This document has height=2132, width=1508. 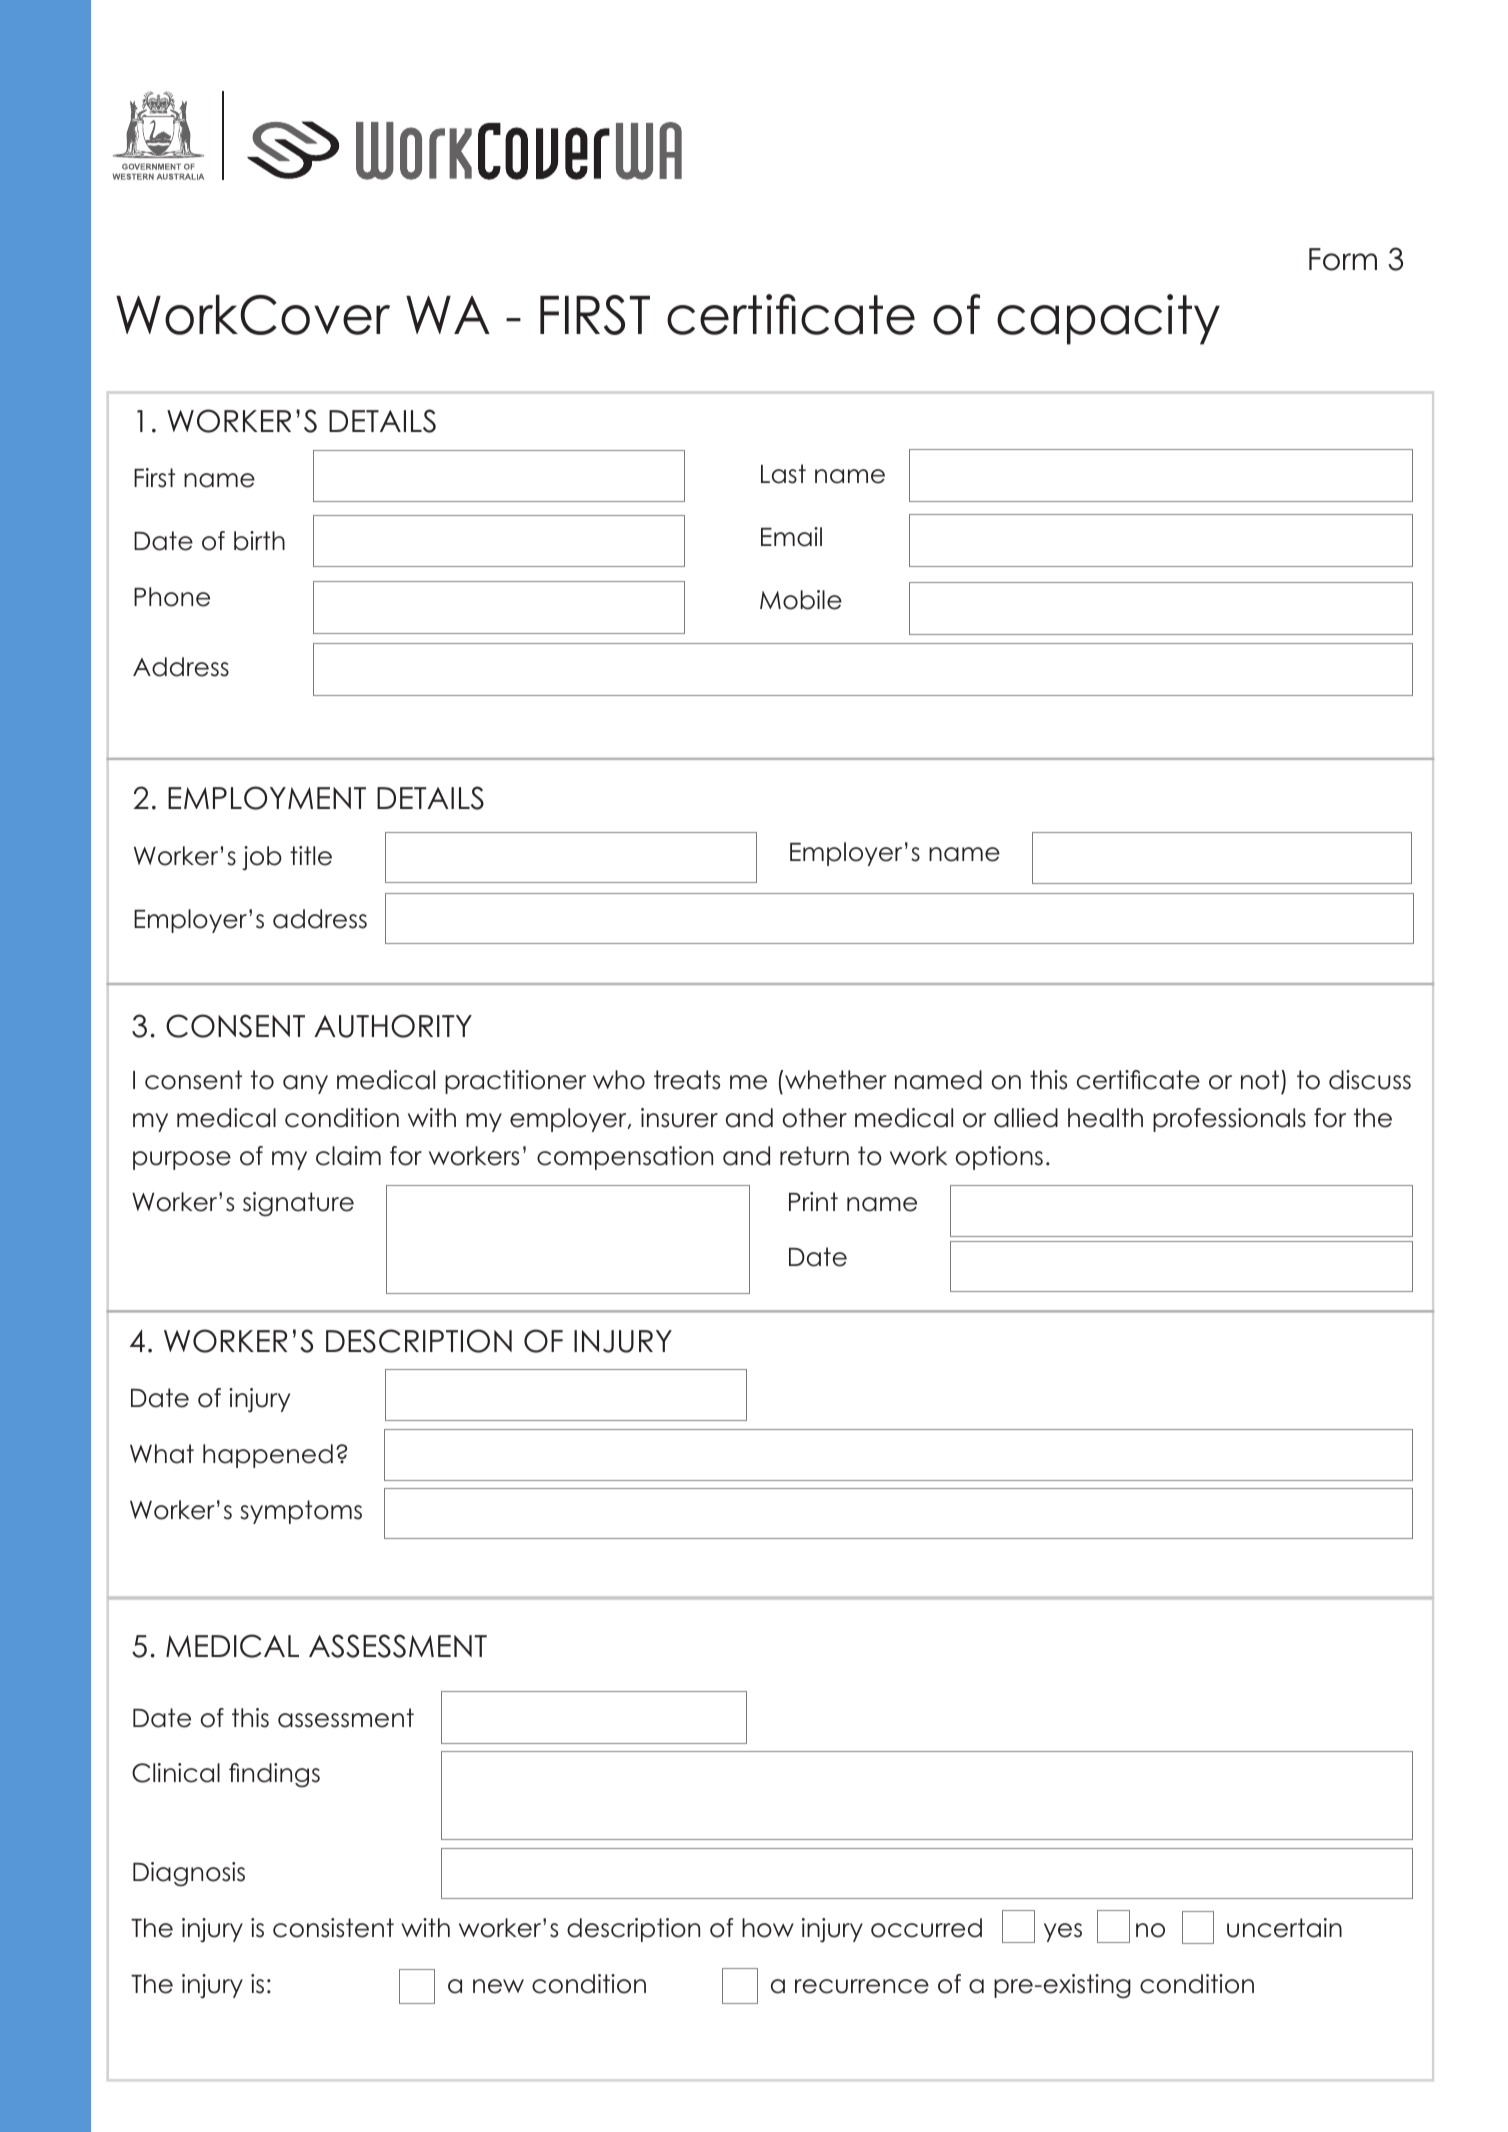 I want to click on Mobile, so click(x=801, y=600).
